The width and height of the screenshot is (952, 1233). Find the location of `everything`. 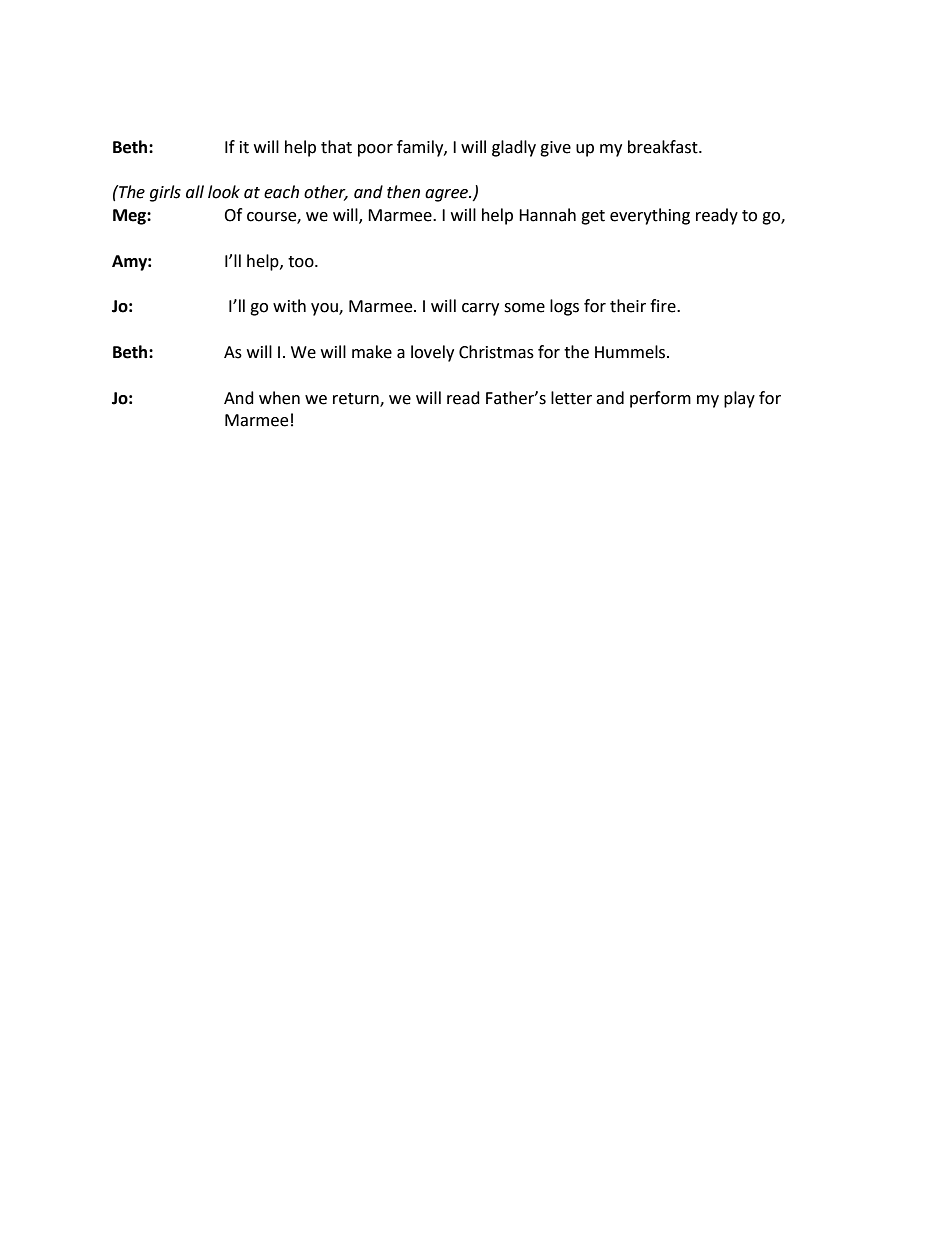

everything is located at coordinates (650, 216).
